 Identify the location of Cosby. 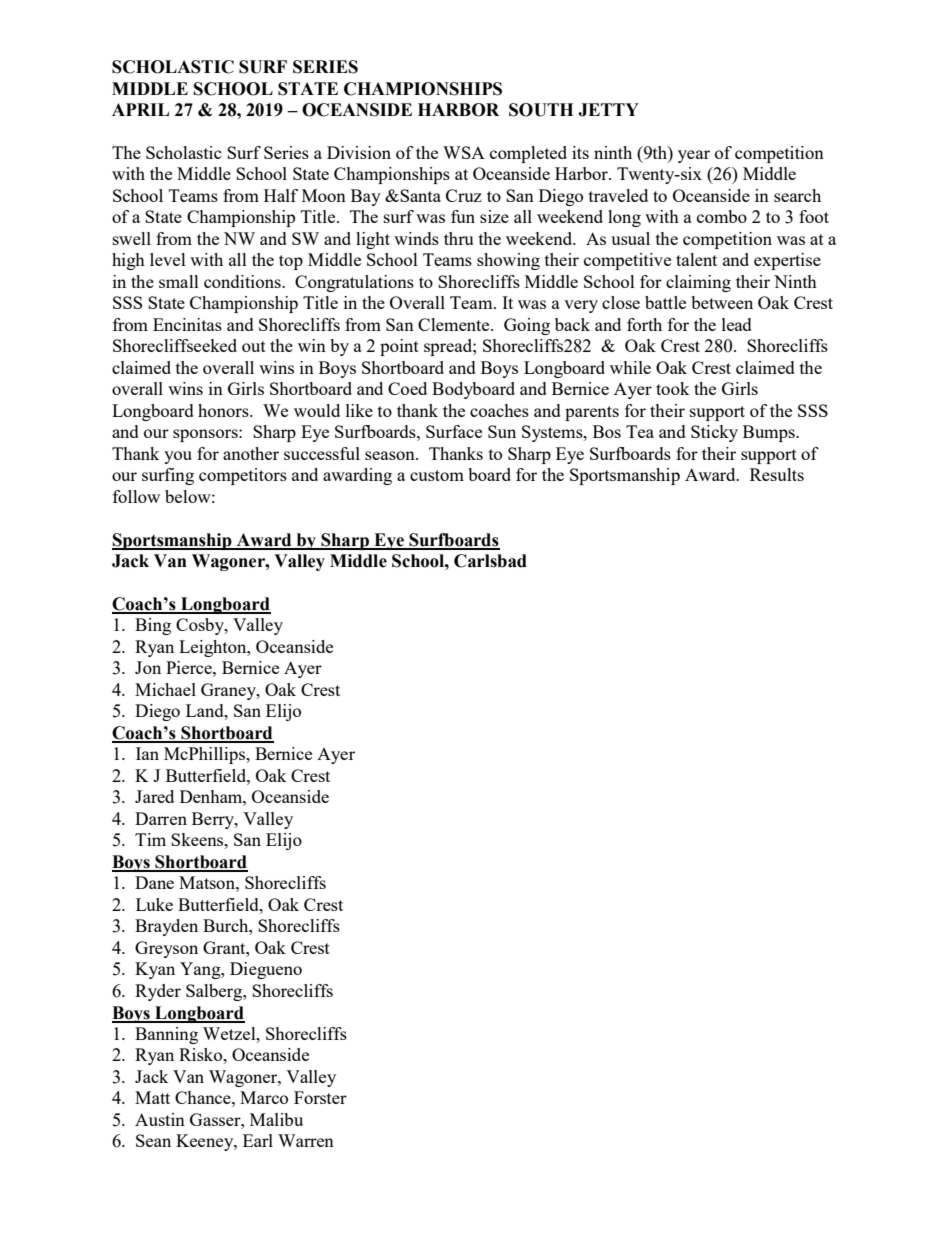
(201, 626).
